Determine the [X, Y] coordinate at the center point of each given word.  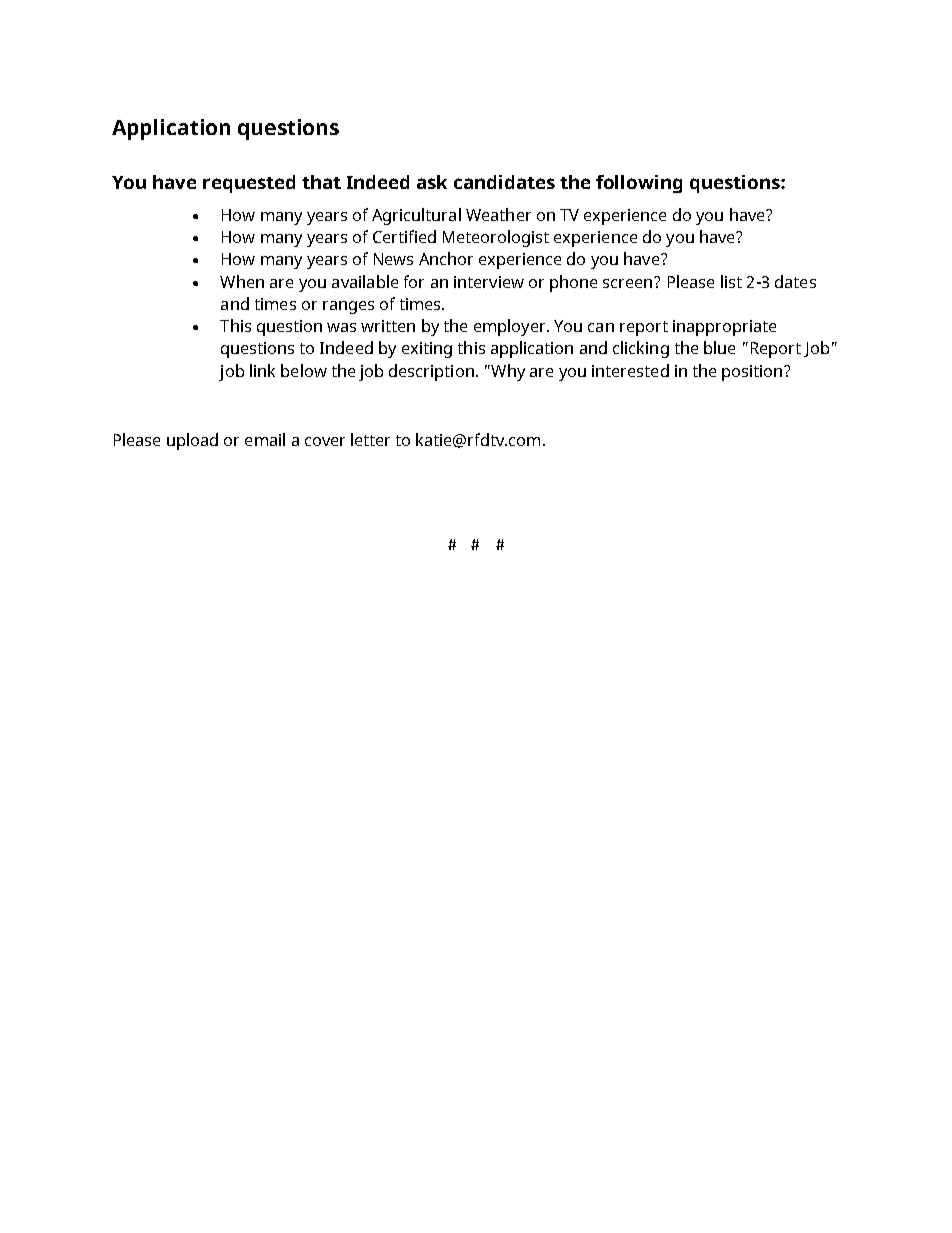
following [639, 184]
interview [489, 282]
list [731, 281]
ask [432, 182]
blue [719, 347]
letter [370, 439]
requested [249, 184]
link [262, 370]
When [242, 281]
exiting [427, 350]
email [265, 439]
